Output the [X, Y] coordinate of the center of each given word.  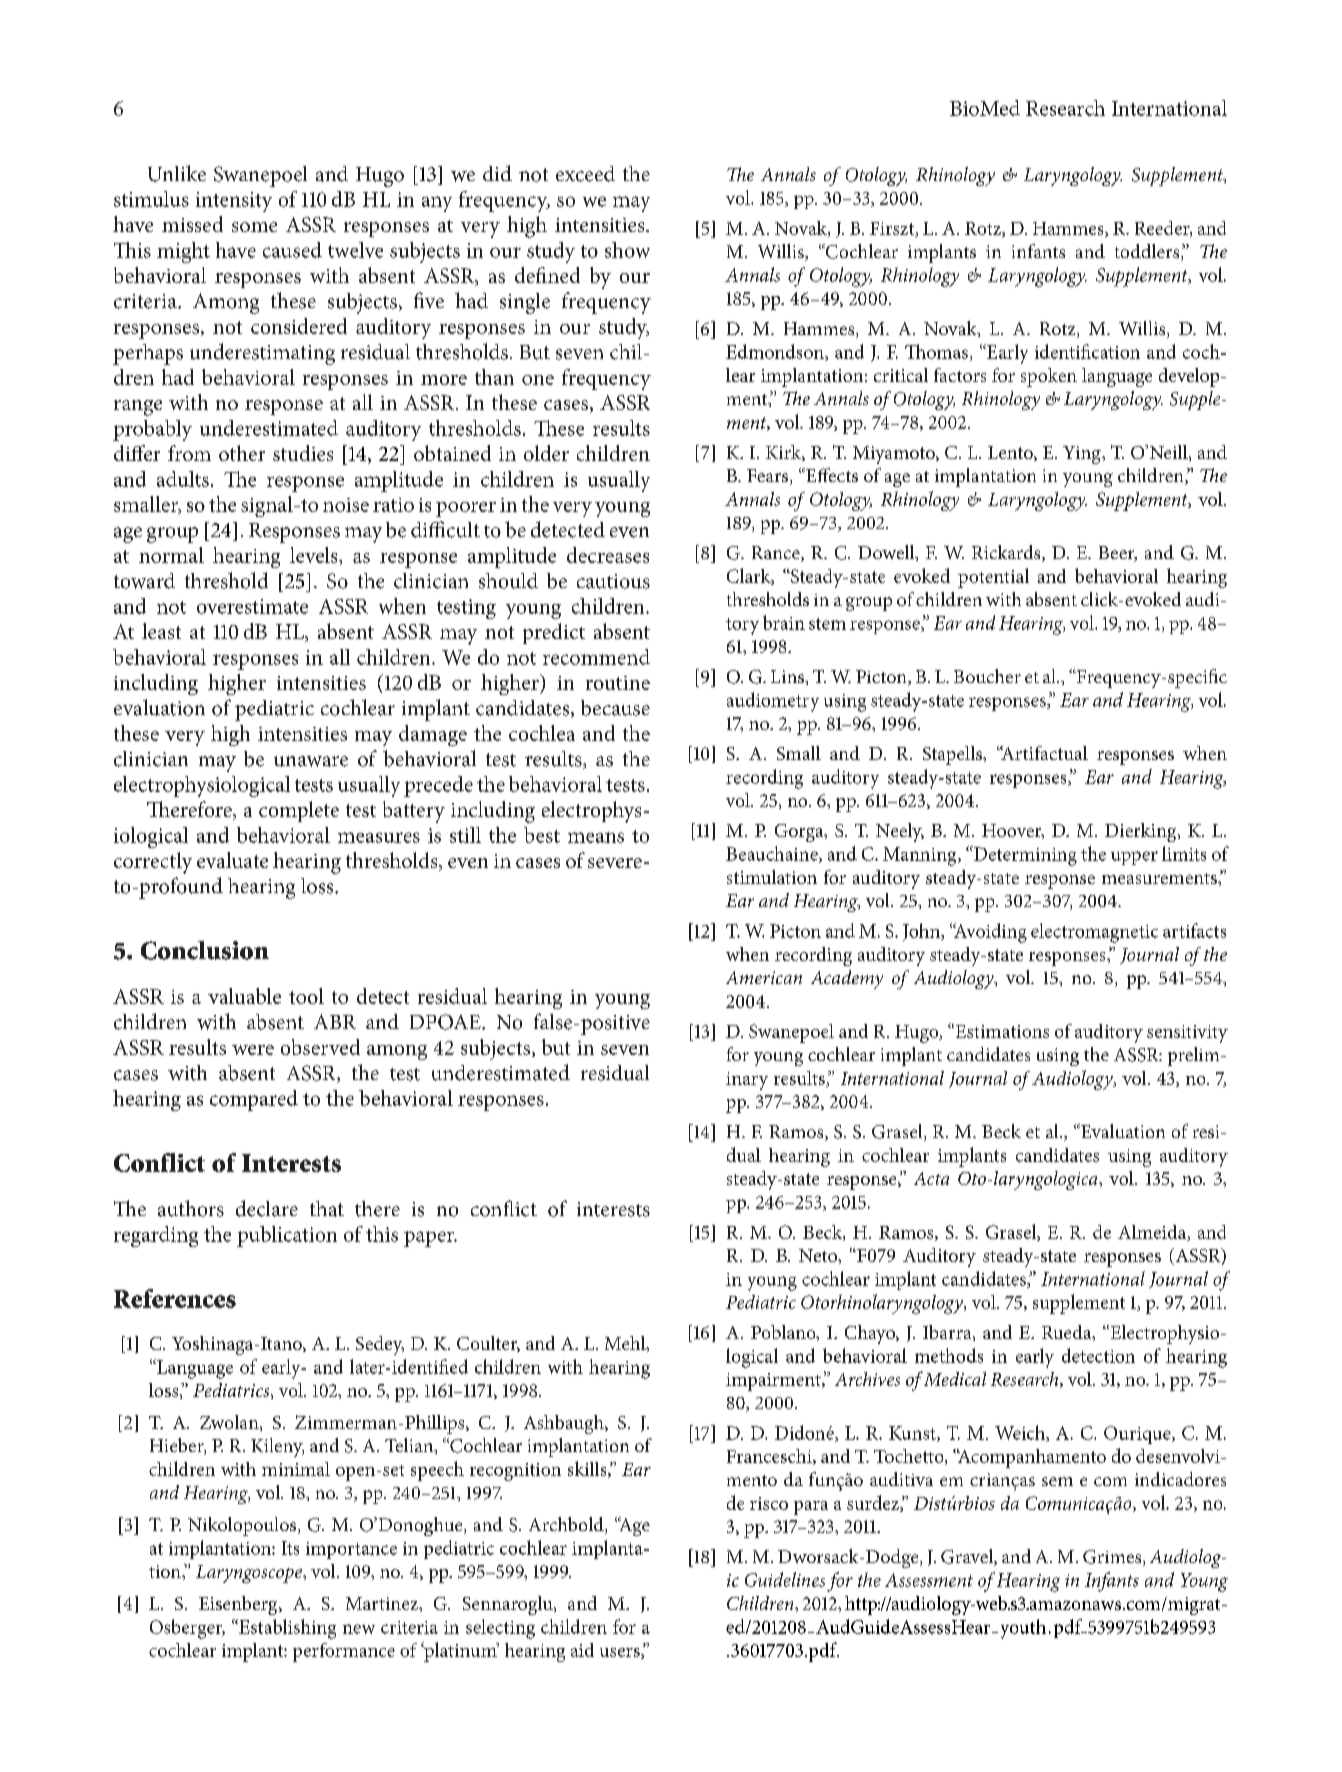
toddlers [1148, 252]
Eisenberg [239, 1605]
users [621, 1653]
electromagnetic [1094, 933]
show [627, 250]
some [254, 227]
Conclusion [205, 950]
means [596, 837]
